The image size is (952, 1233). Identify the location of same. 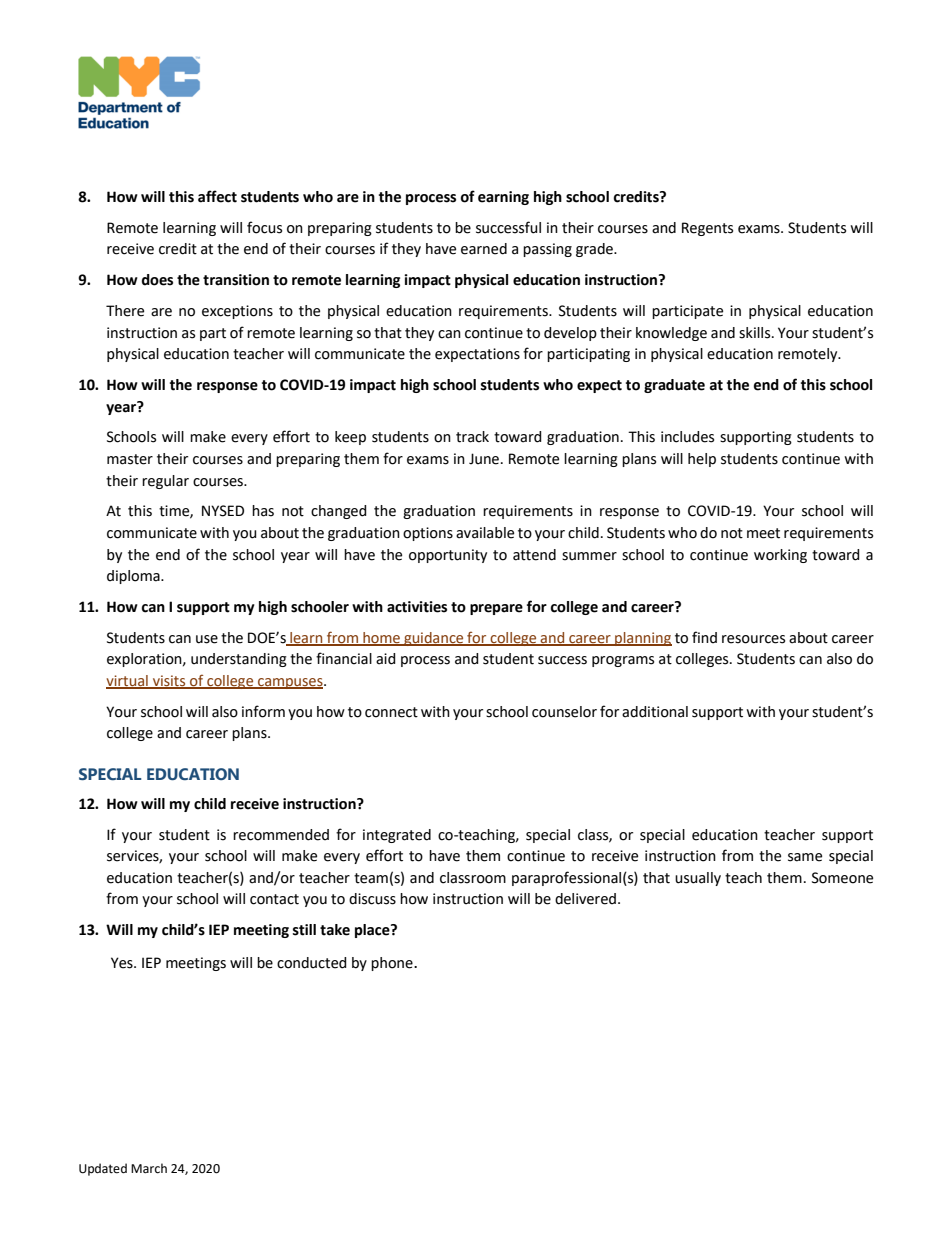
(805, 857).
